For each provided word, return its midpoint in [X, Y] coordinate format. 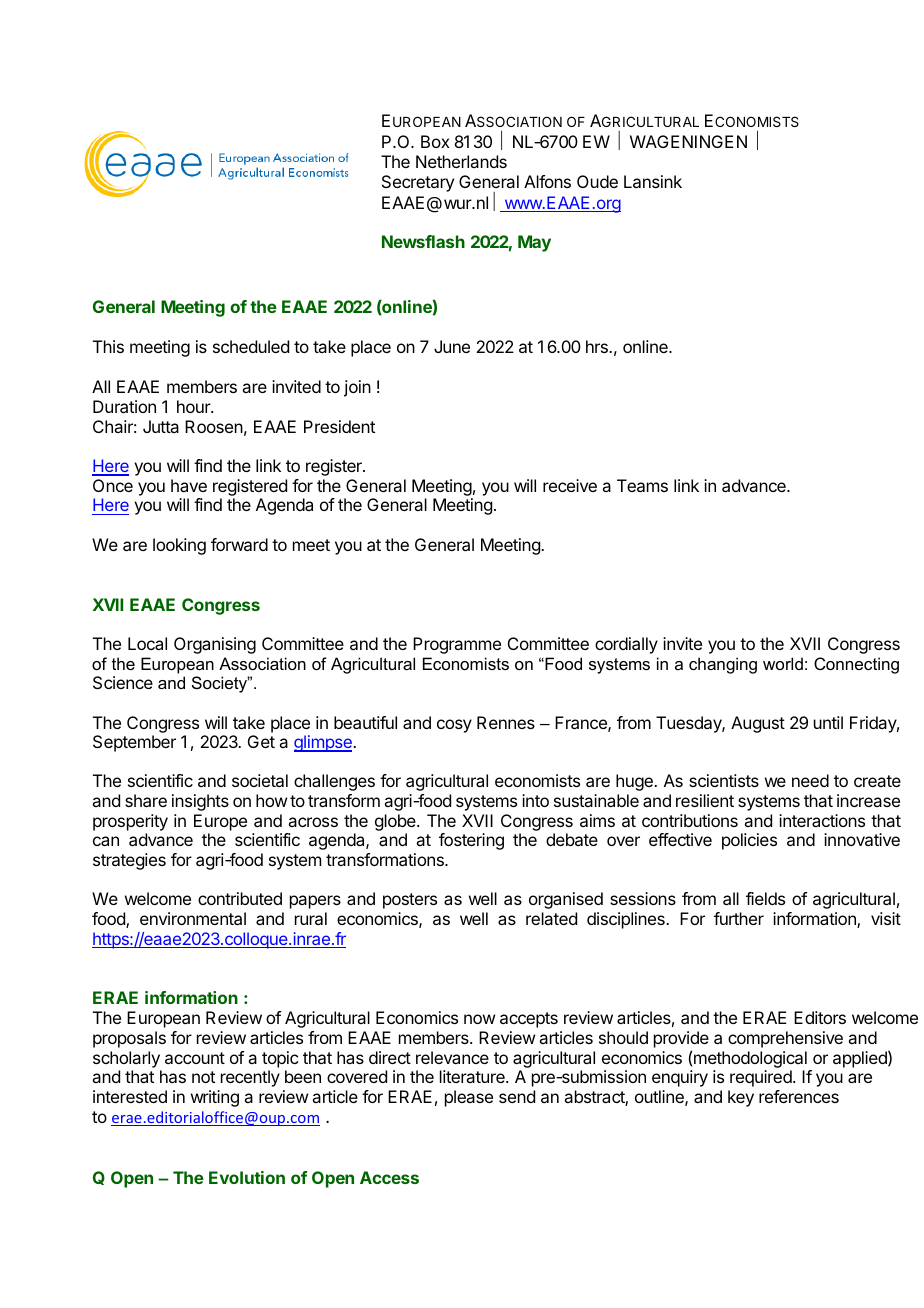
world [783, 663]
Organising [215, 645]
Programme [457, 645]
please [469, 1098]
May [534, 243]
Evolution [247, 1177]
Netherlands [461, 161]
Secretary [418, 183]
